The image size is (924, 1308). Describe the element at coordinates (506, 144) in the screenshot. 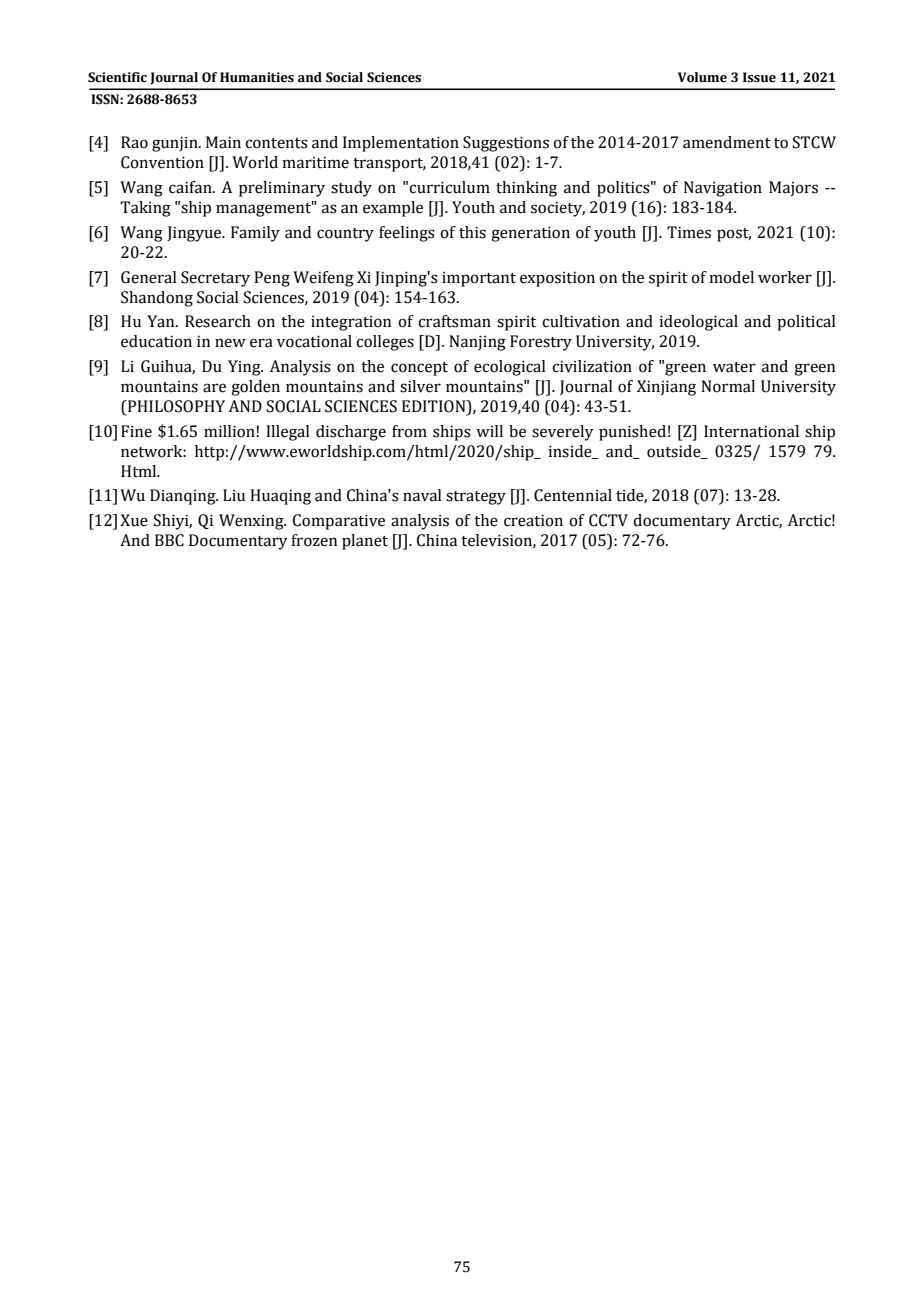

I see `Suggestions` at that location.
